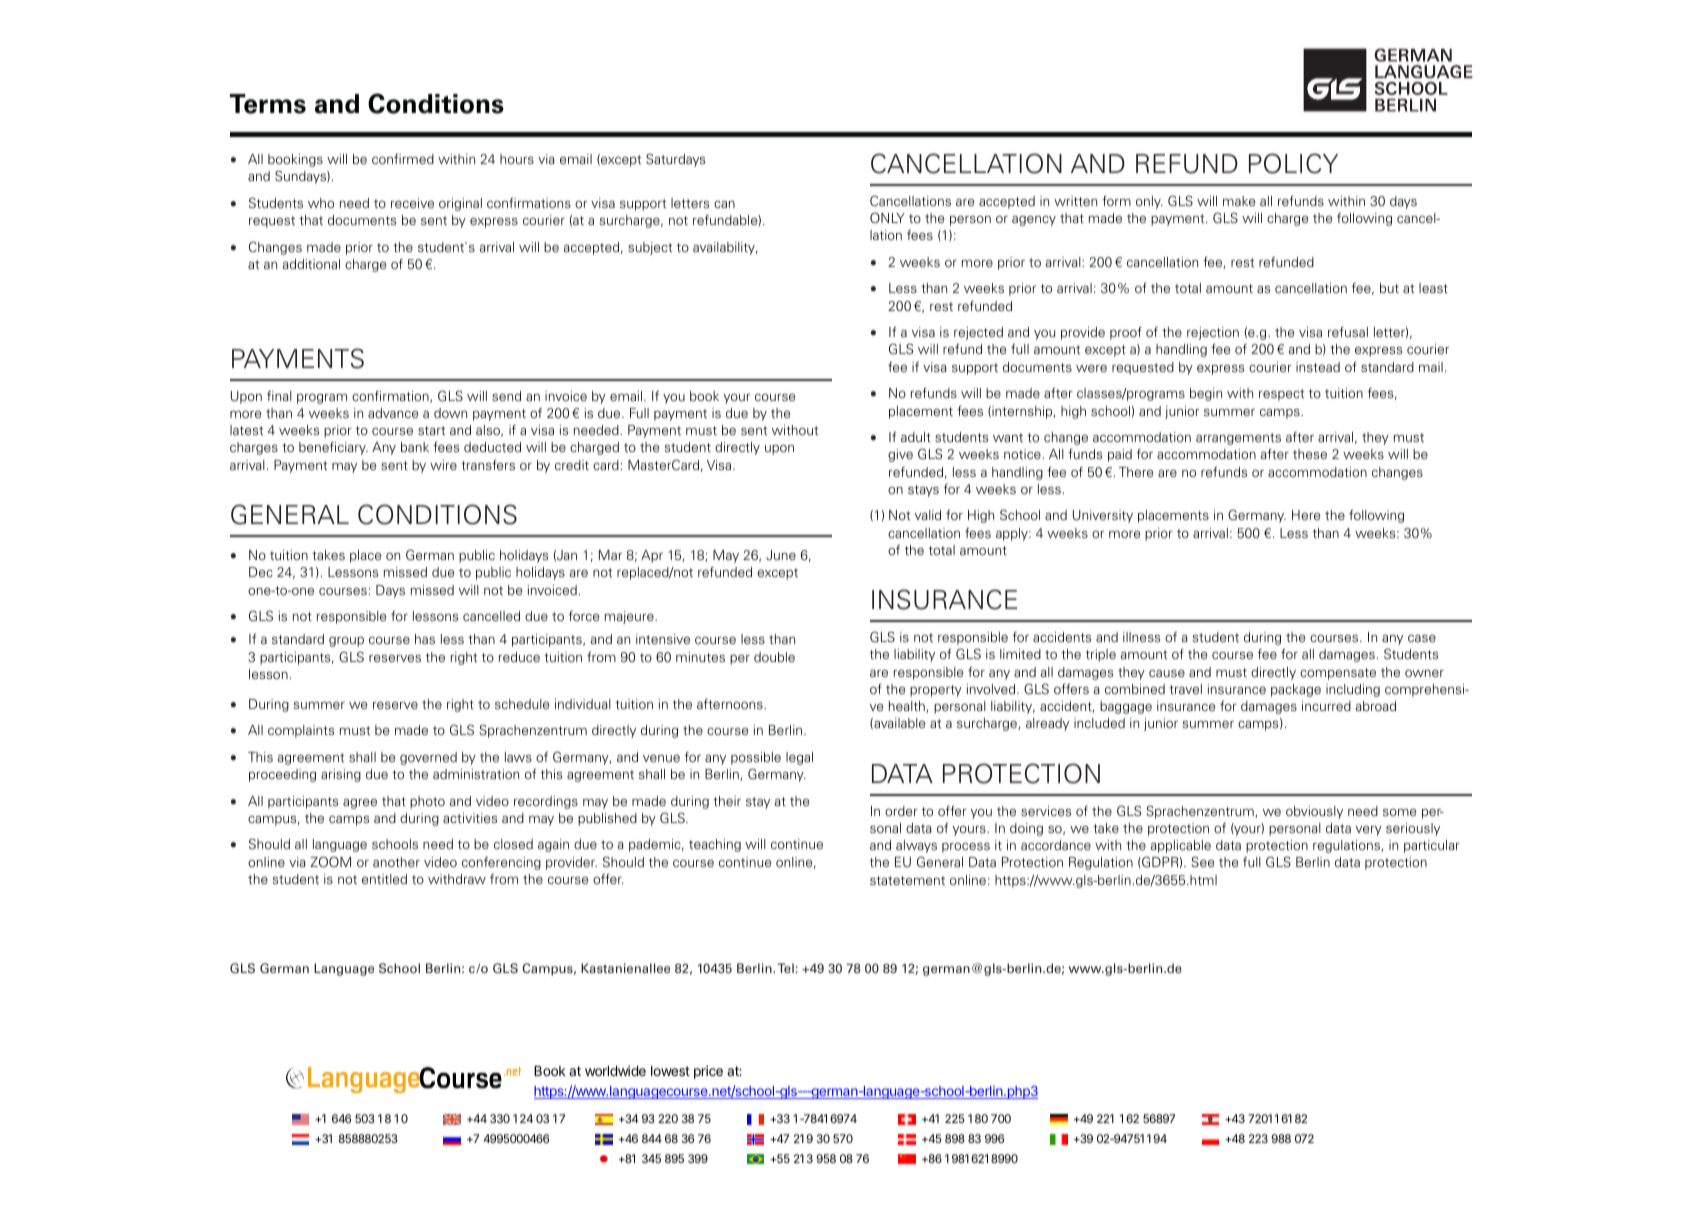 This screenshot has height=1213, width=1702. What do you see at coordinates (781, 555) in the screenshot?
I see `June` at bounding box center [781, 555].
